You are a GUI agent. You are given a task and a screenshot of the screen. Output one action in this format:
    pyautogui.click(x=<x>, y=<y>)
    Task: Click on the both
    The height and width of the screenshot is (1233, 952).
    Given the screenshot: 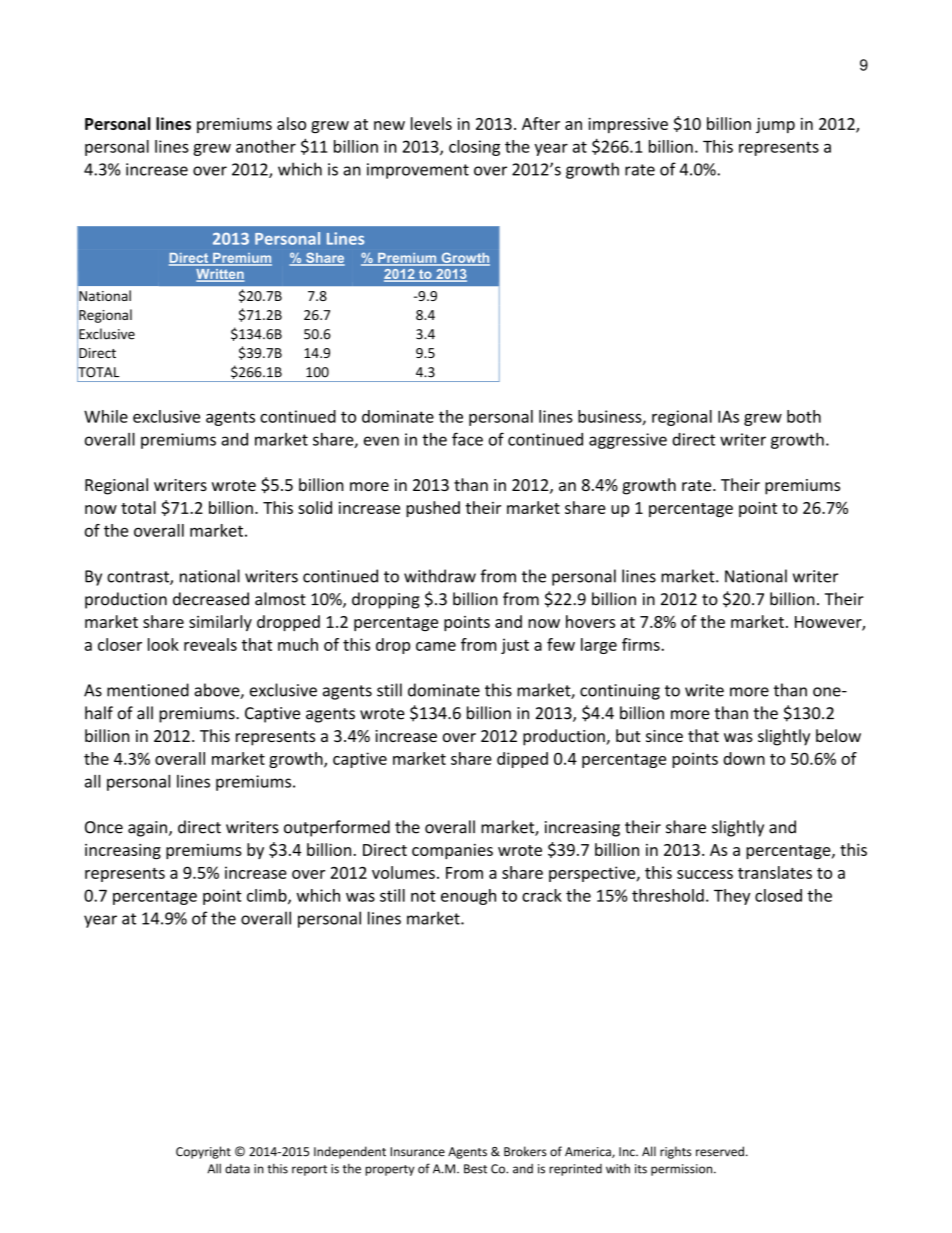 What is the action you would take?
    pyautogui.click(x=804, y=416)
